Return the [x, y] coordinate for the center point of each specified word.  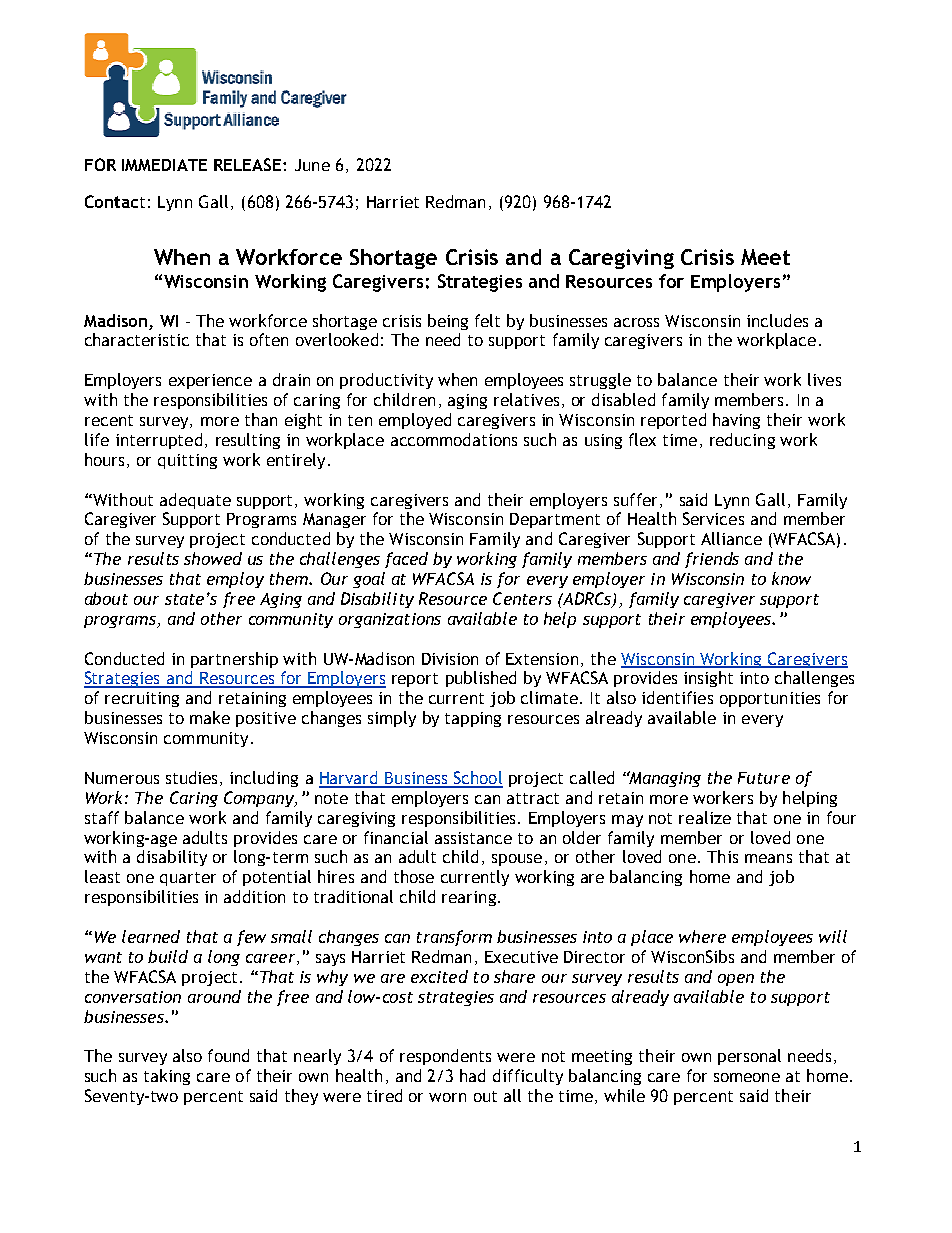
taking [167, 1077]
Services [713, 518]
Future [764, 778]
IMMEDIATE [164, 165]
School [477, 779]
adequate [195, 501]
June [312, 165]
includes [777, 320]
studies [193, 778]
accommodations [454, 439]
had [472, 1075]
